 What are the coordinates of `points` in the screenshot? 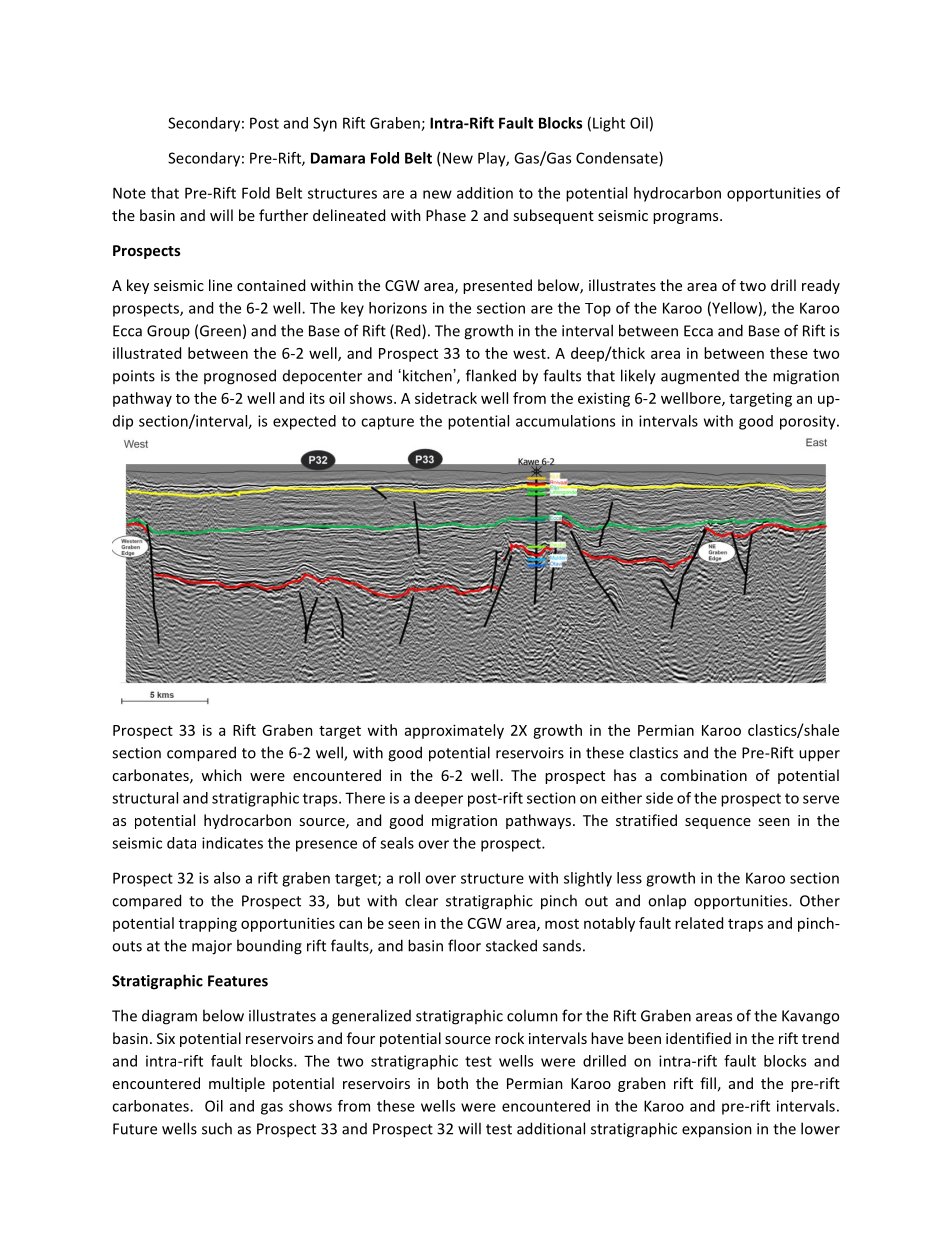 It's located at (134, 377).
